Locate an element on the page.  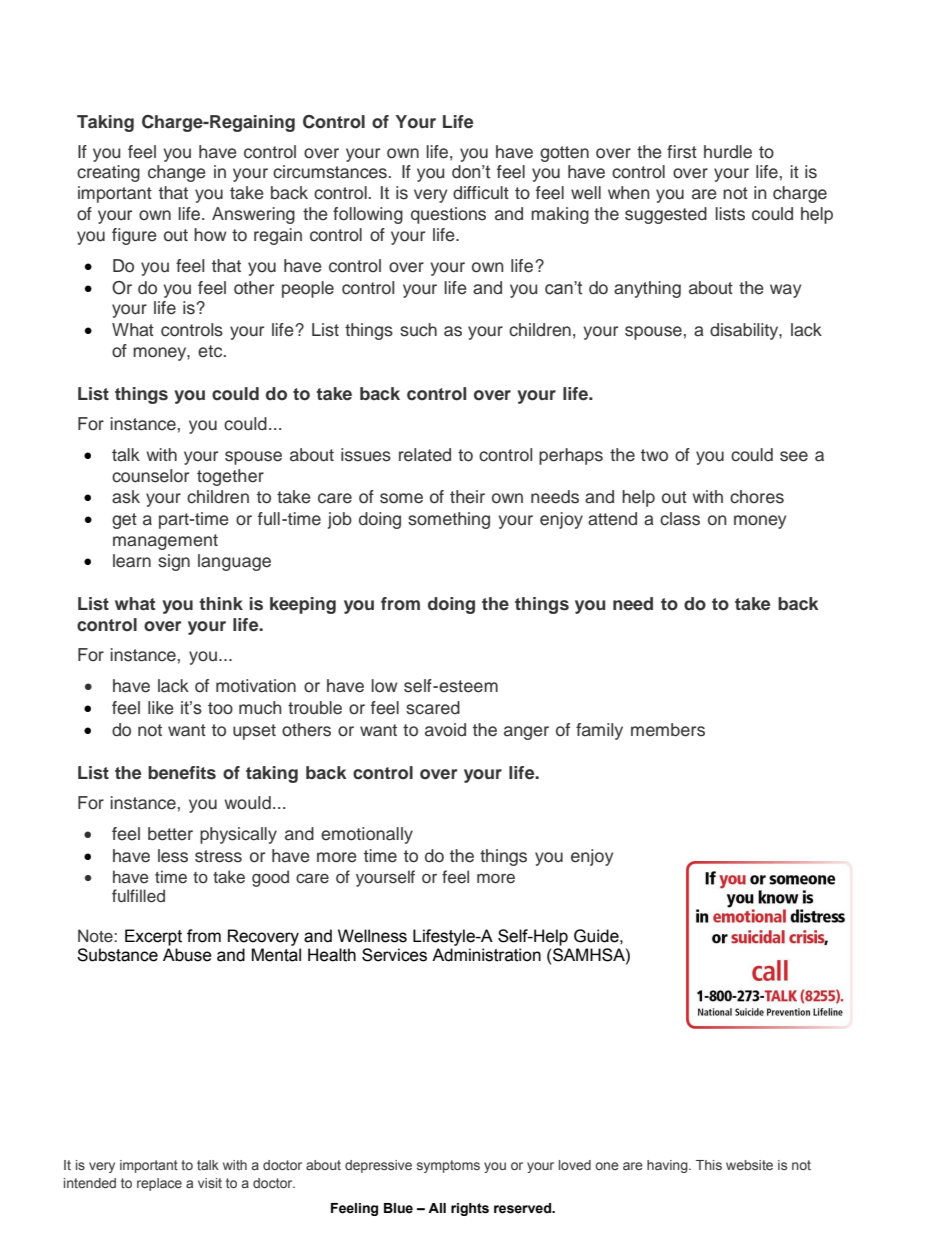
replace is located at coordinates (159, 1184).
